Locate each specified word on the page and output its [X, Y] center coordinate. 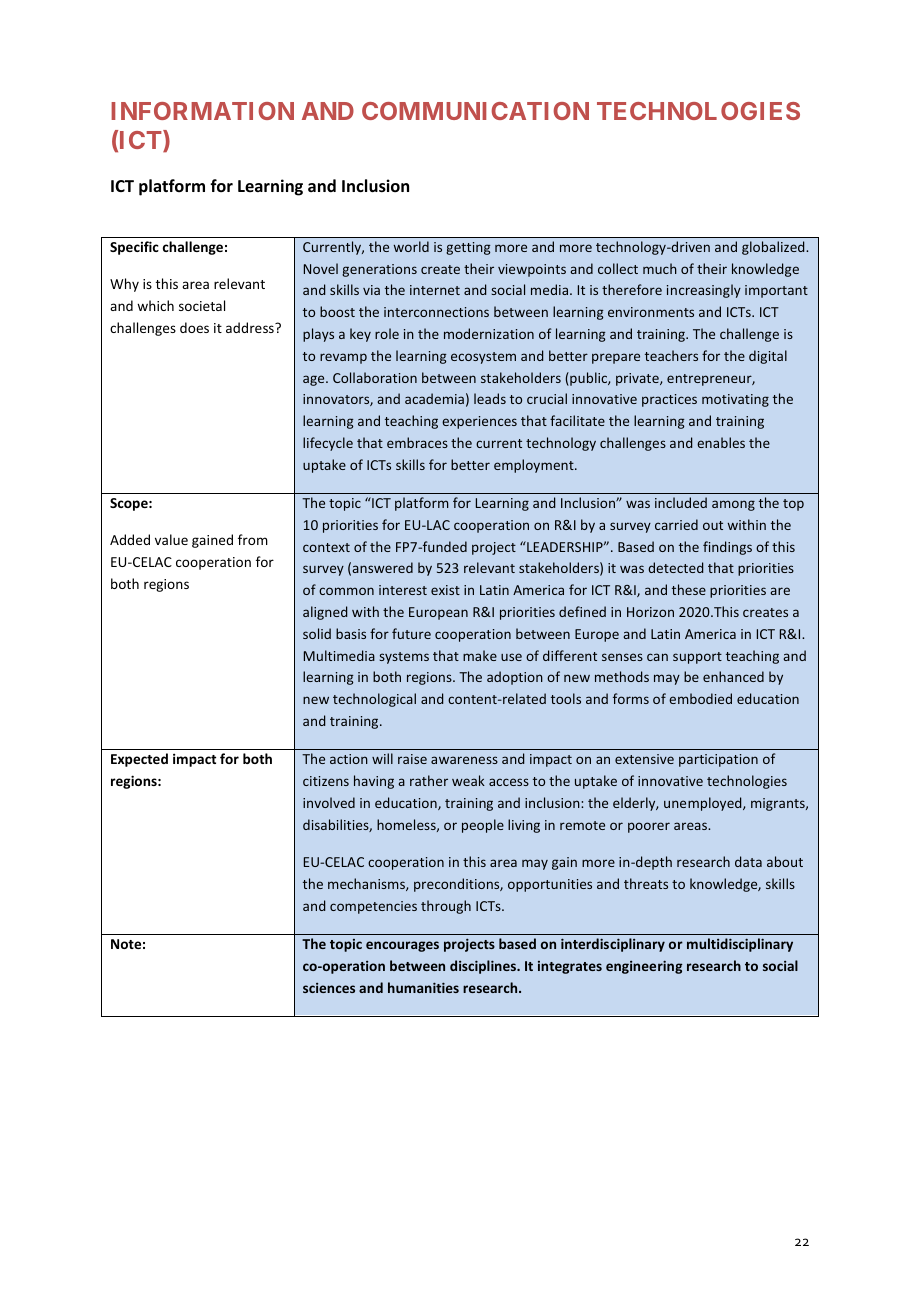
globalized [774, 248]
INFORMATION [202, 111]
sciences [329, 988]
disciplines [484, 967]
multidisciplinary [740, 945]
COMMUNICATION [475, 111]
